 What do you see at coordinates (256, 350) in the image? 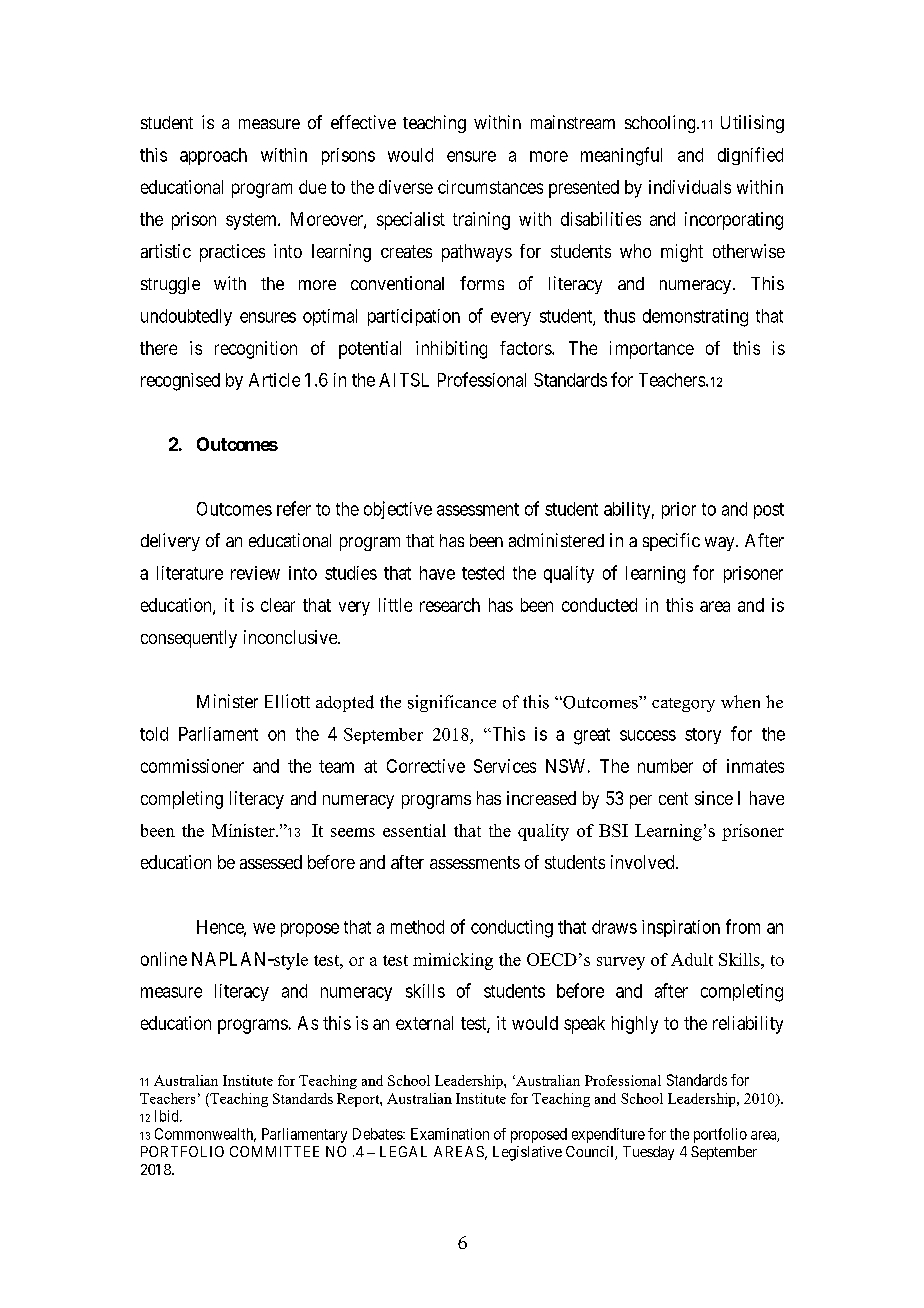
I see `recognition` at bounding box center [256, 350].
